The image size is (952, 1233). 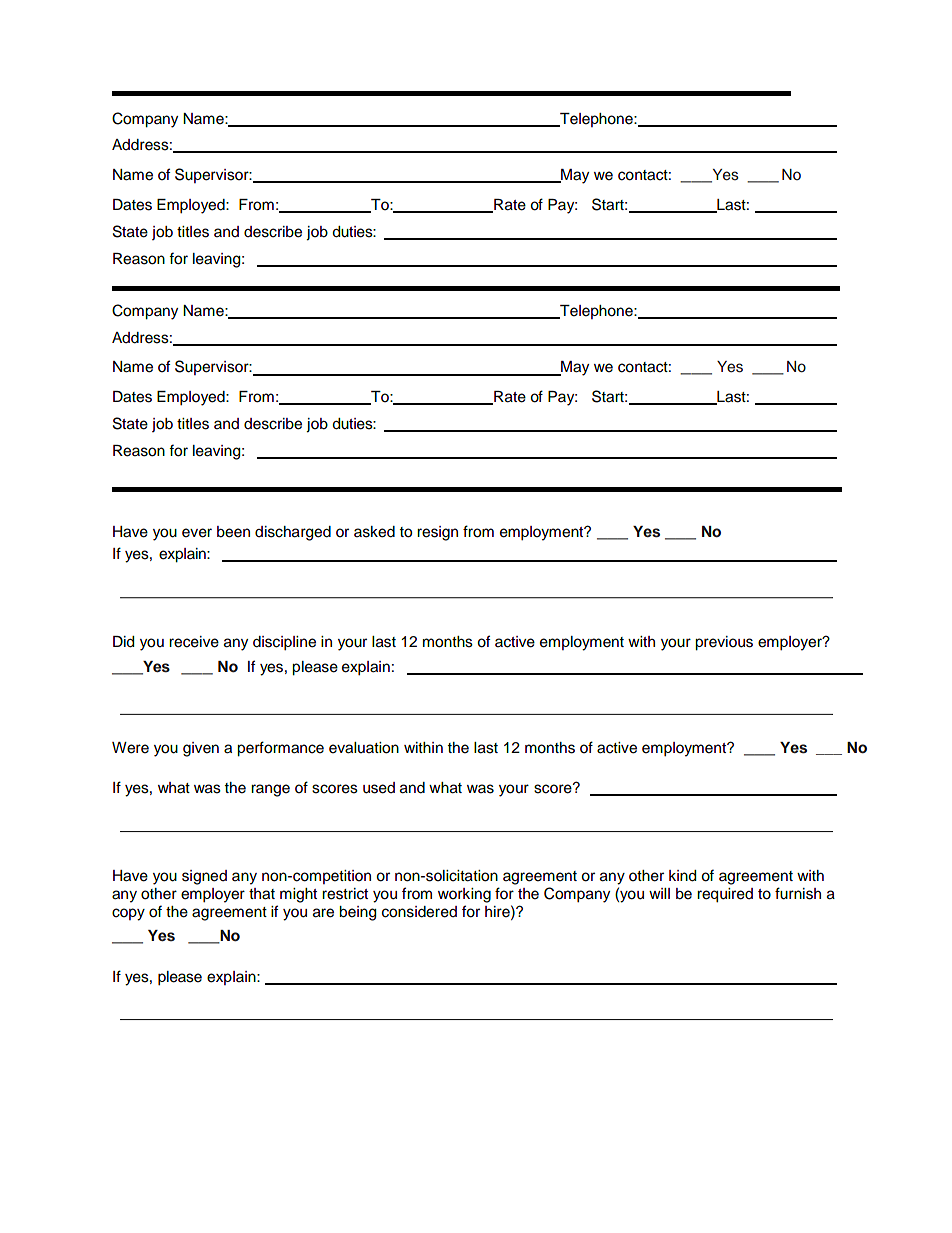 What do you see at coordinates (262, 894) in the screenshot?
I see `that` at bounding box center [262, 894].
